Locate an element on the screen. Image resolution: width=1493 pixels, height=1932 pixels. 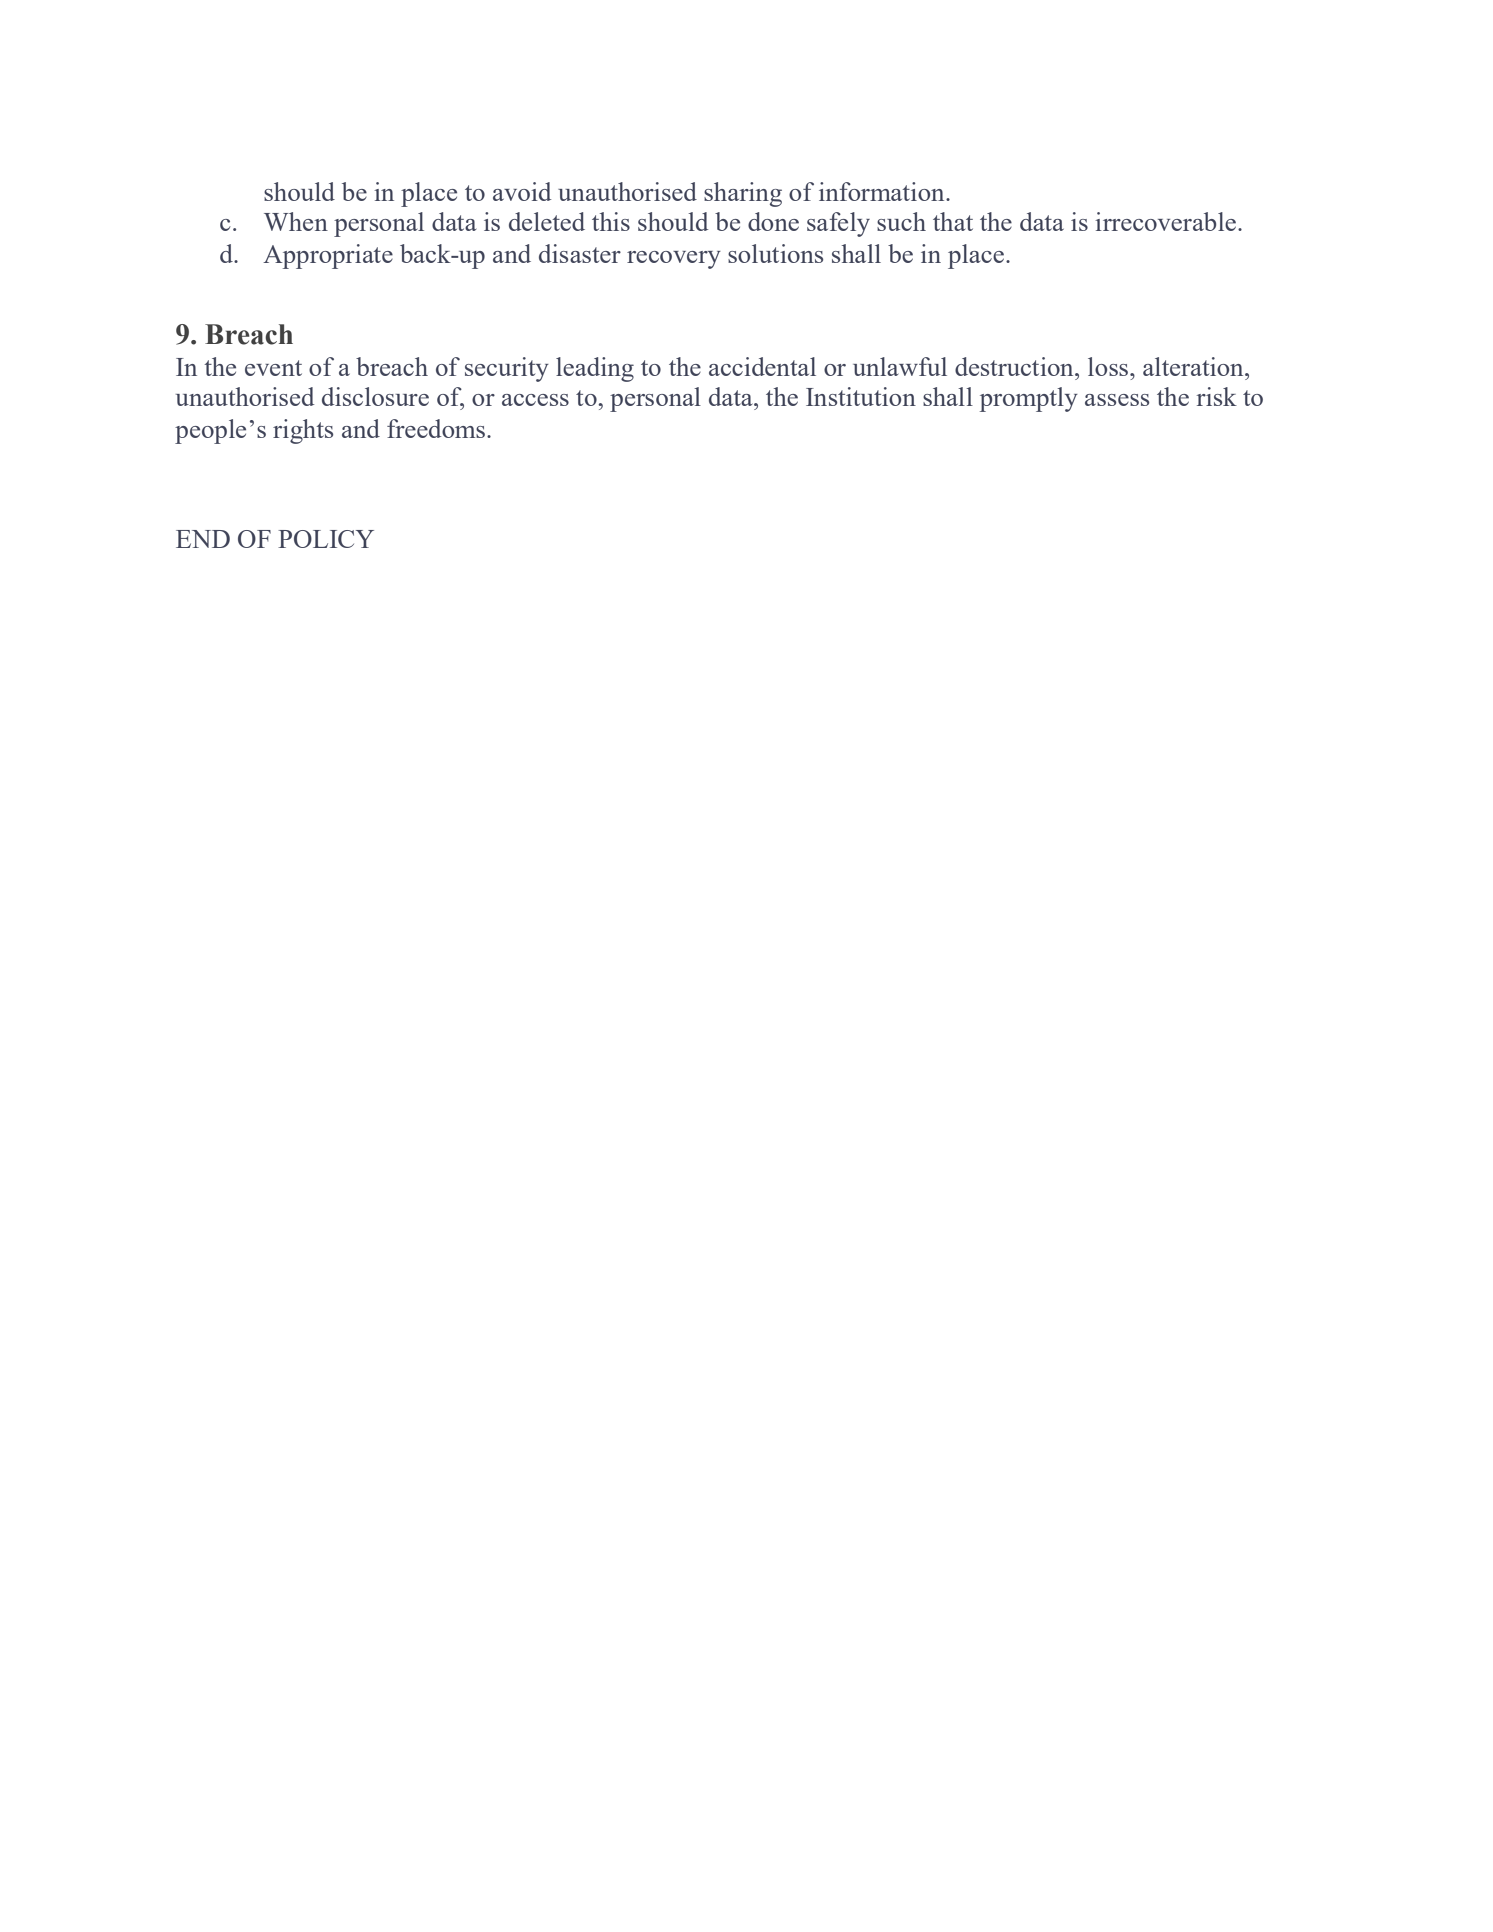
solutions is located at coordinates (775, 253).
